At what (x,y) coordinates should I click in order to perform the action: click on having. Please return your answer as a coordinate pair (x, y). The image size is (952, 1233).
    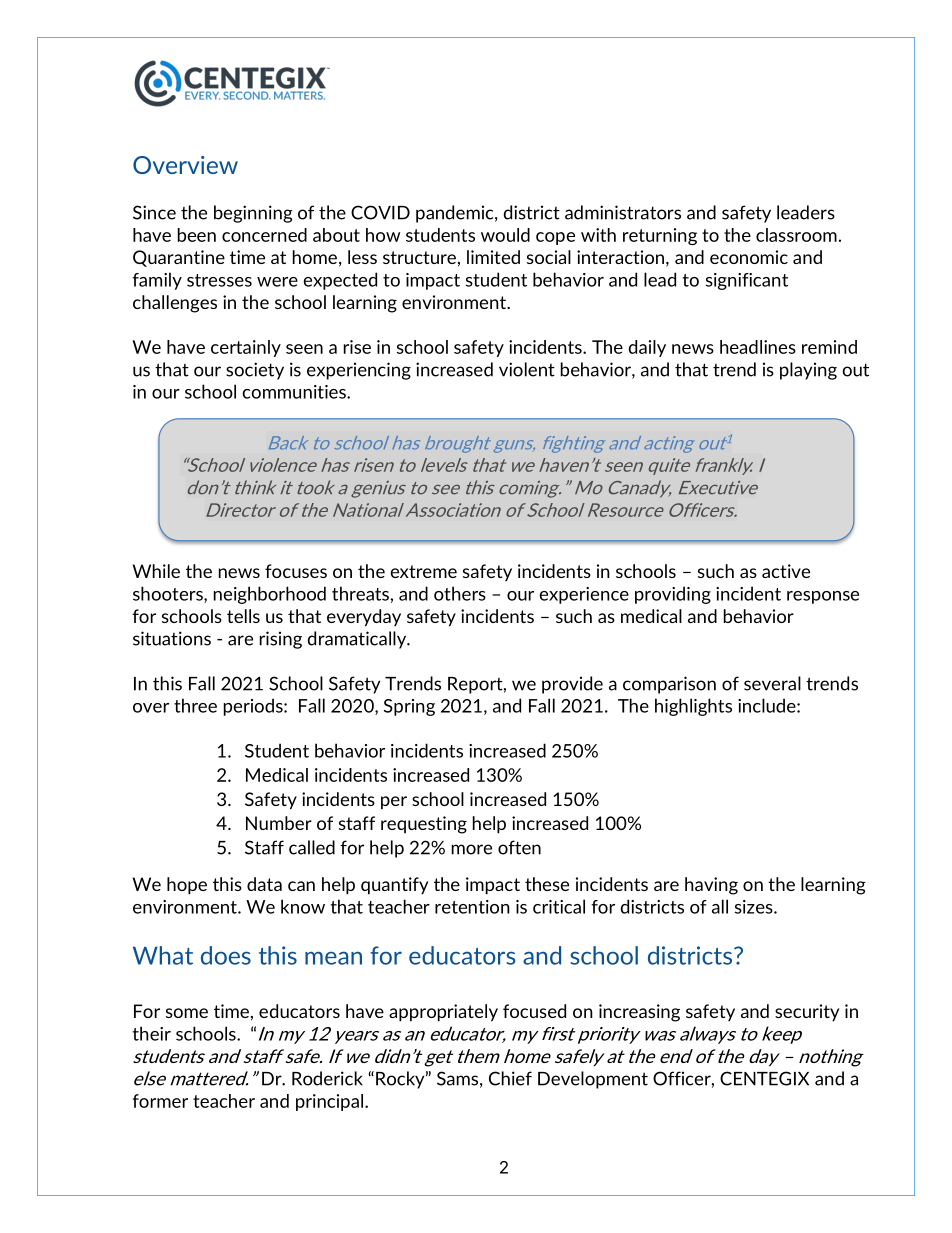
    Looking at the image, I should click on (711, 886).
